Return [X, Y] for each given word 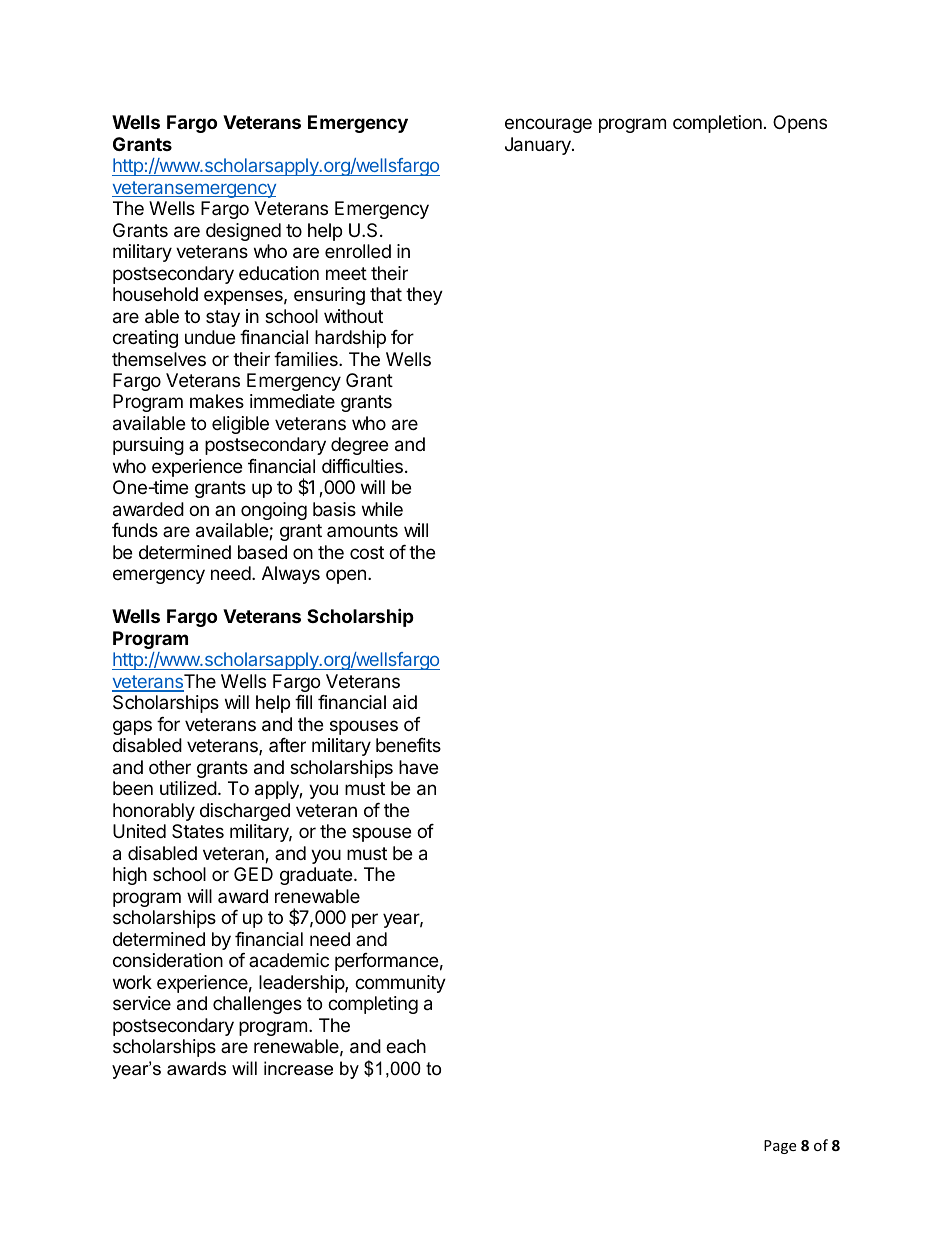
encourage [548, 125]
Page [780, 1147]
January [539, 146]
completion [717, 124]
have [418, 767]
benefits [408, 745]
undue [210, 337]
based [262, 552]
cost [367, 552]
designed [243, 232]
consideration [168, 960]
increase [298, 1068]
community [400, 984]
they [424, 296]
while [382, 509]
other [170, 767]
